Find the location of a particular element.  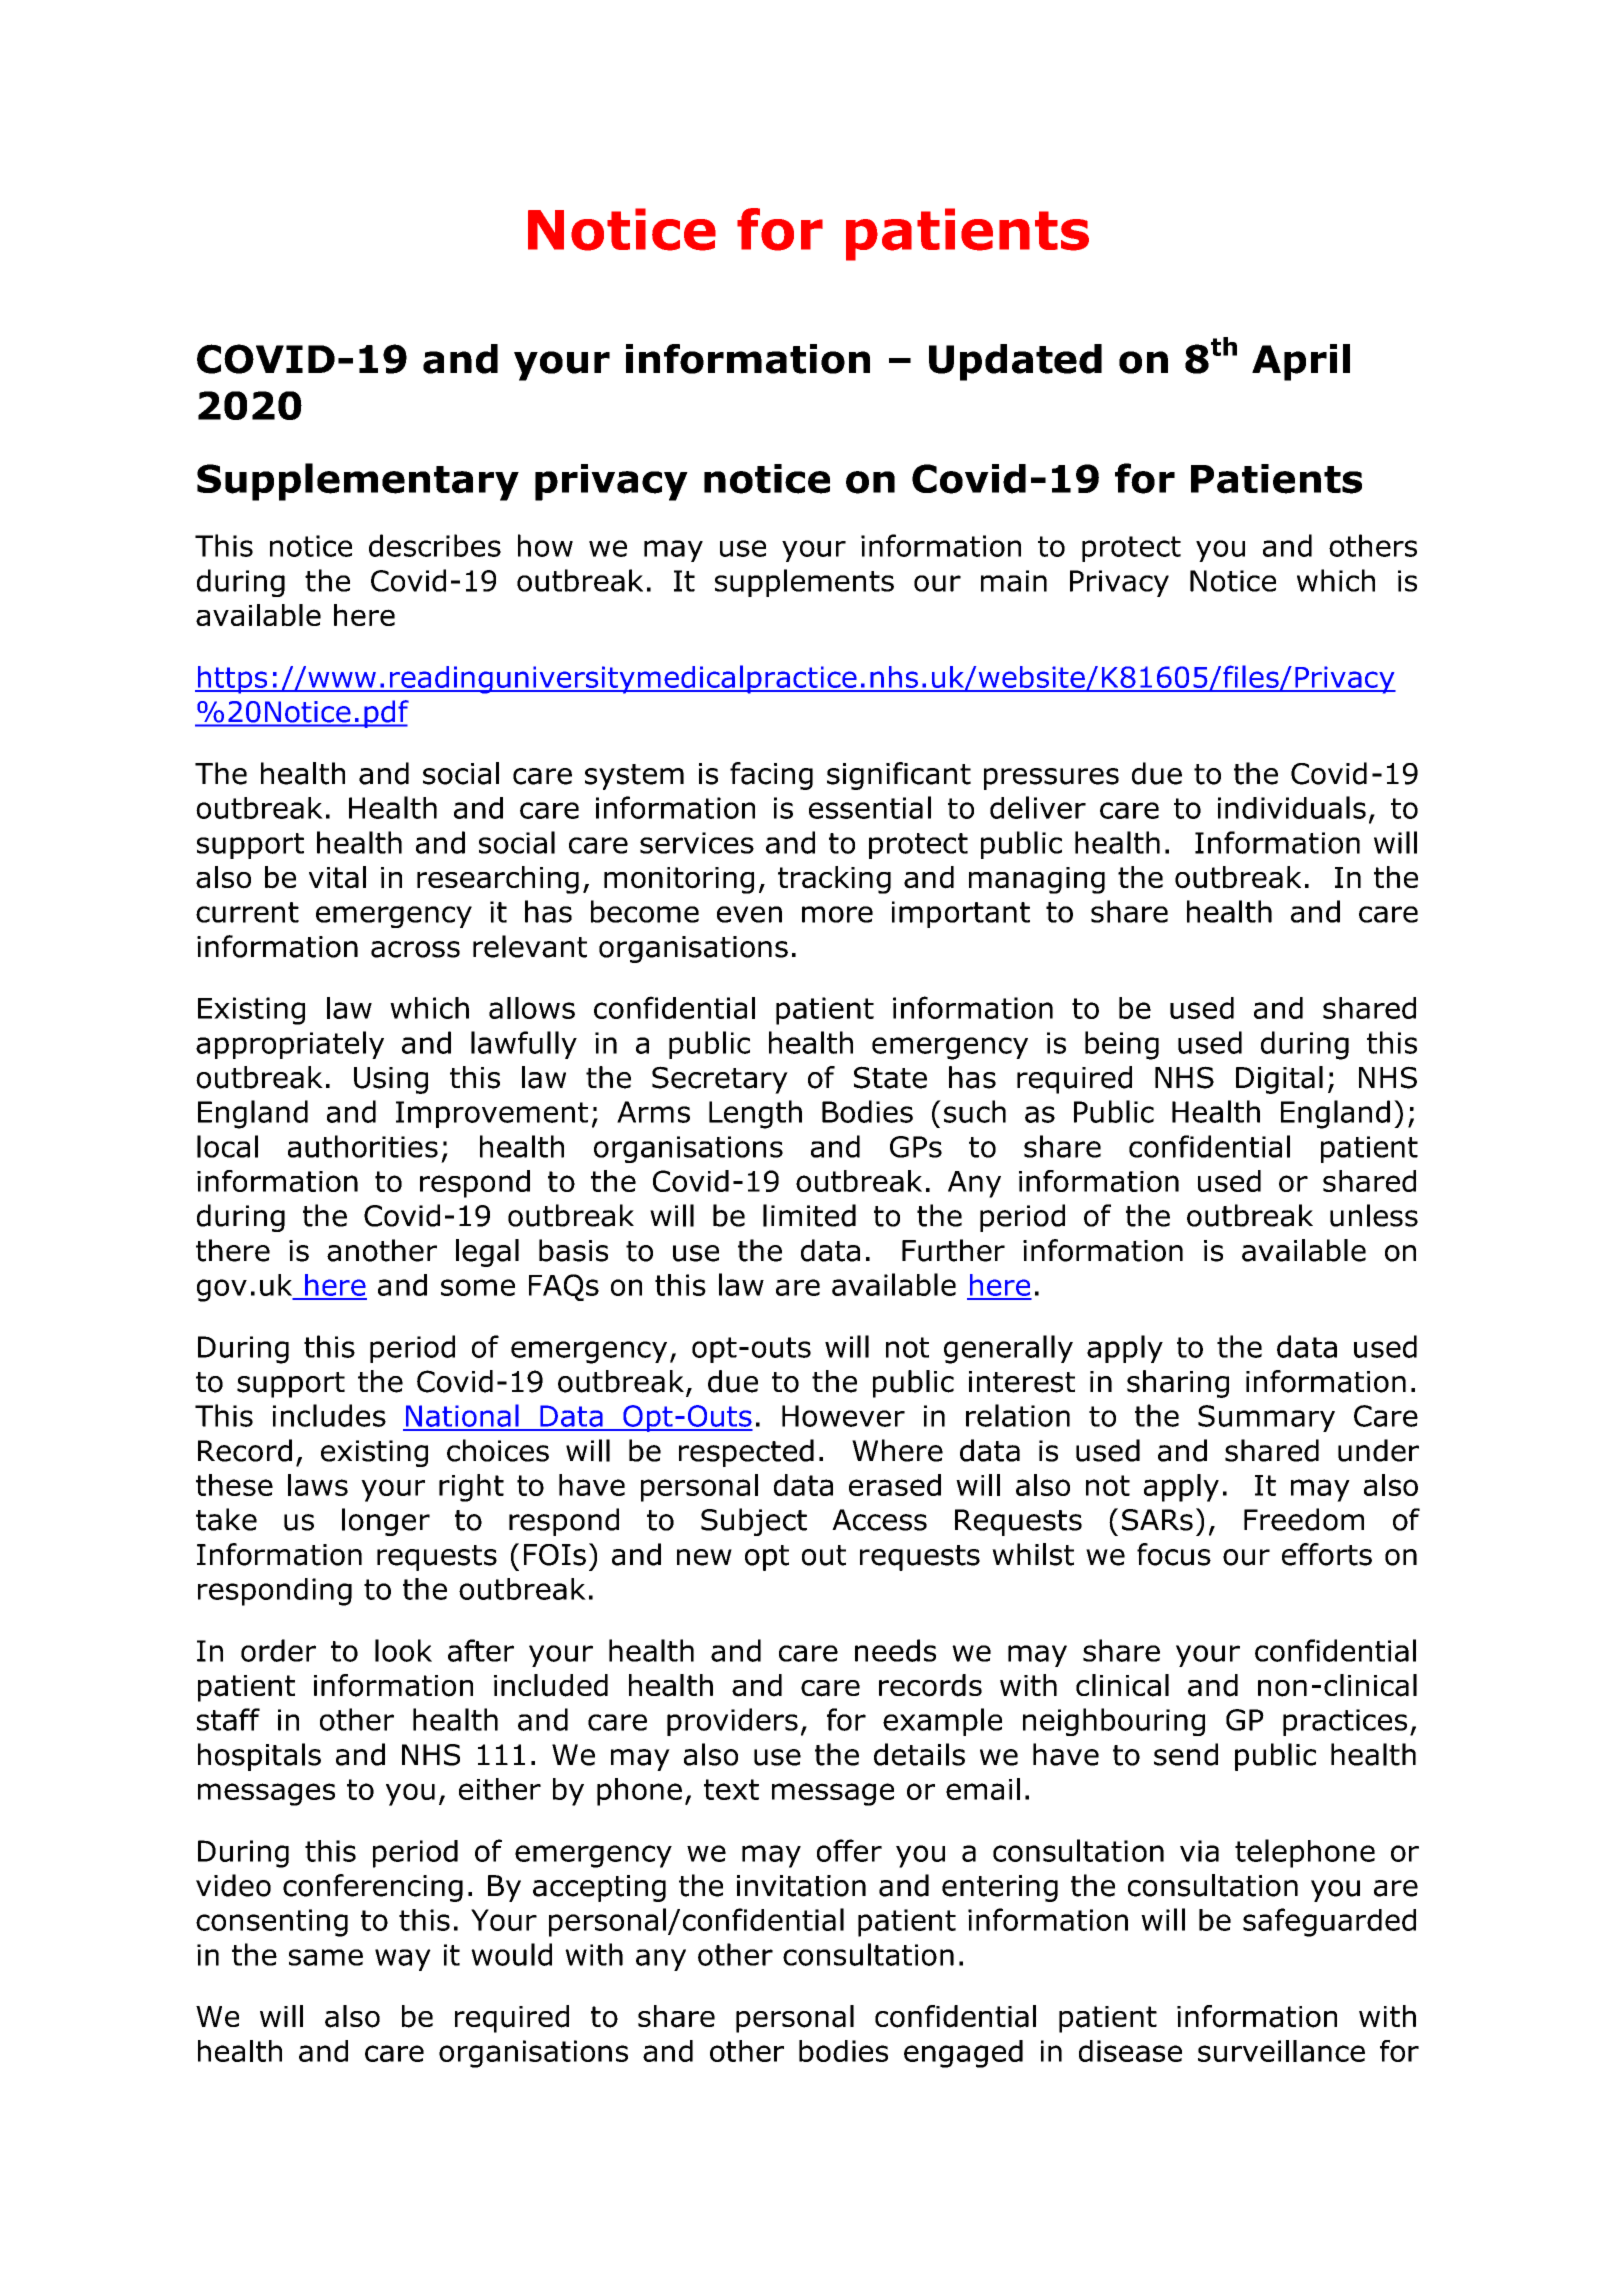

focus is located at coordinates (1174, 1554).
